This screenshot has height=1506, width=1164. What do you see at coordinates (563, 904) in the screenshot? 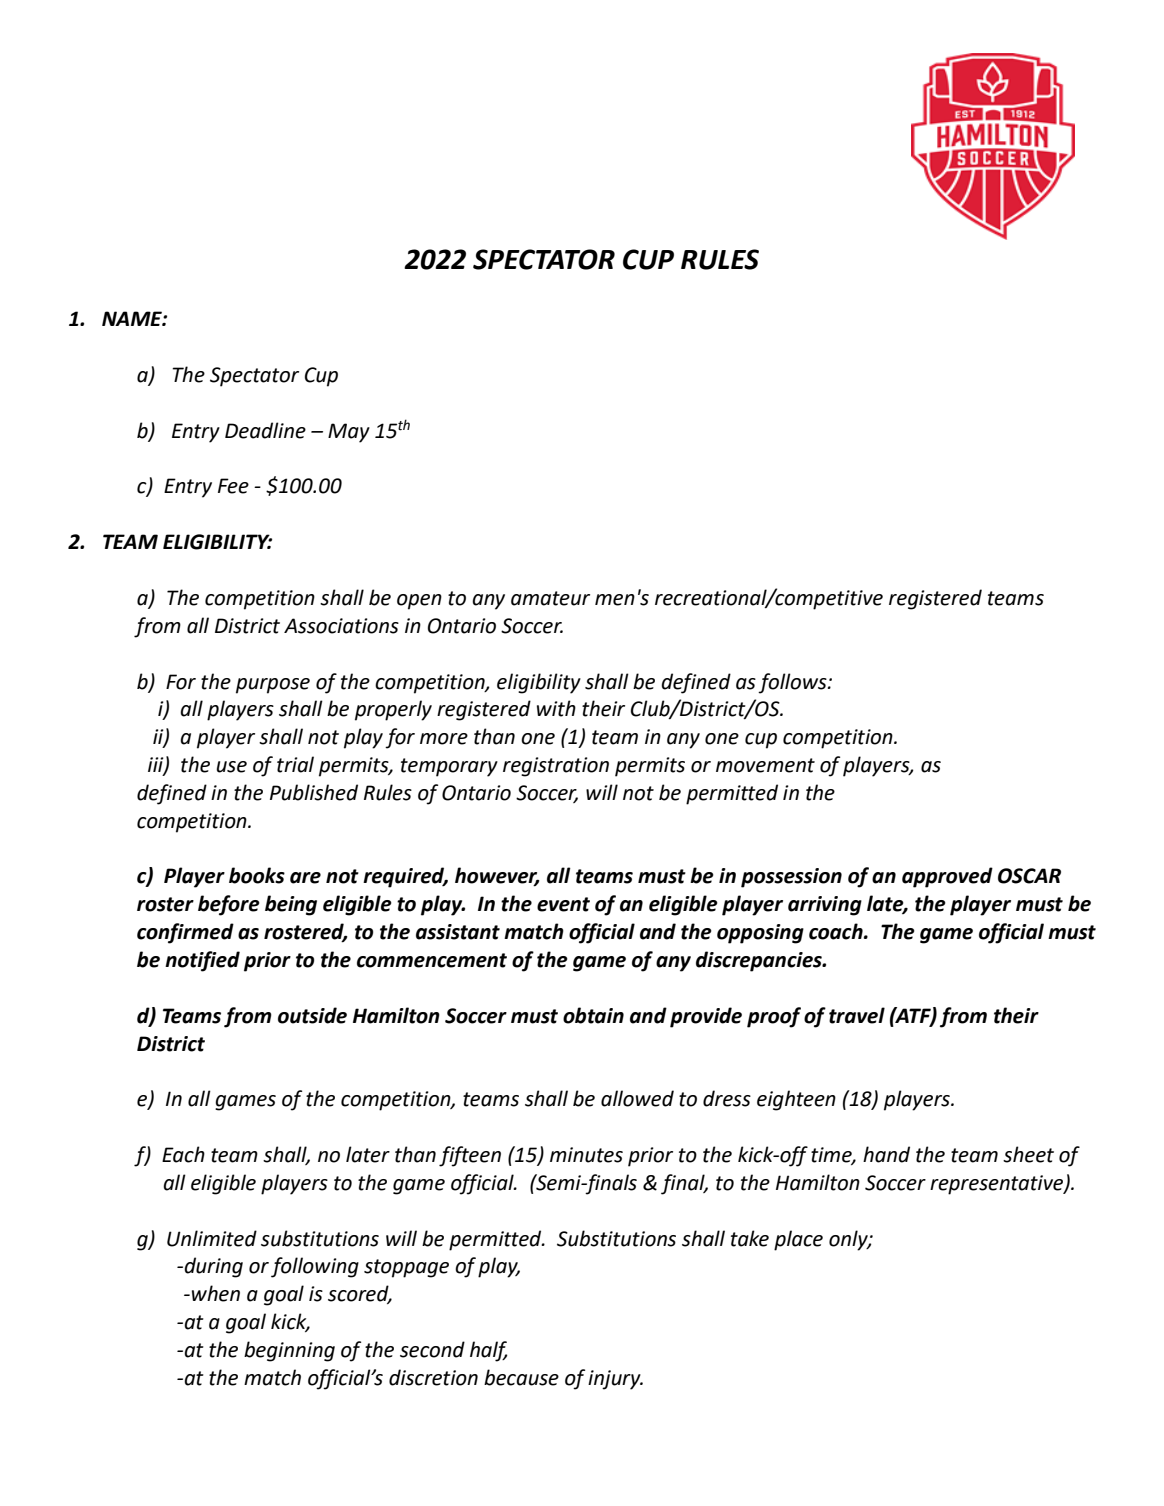
I see `event` at bounding box center [563, 904].
